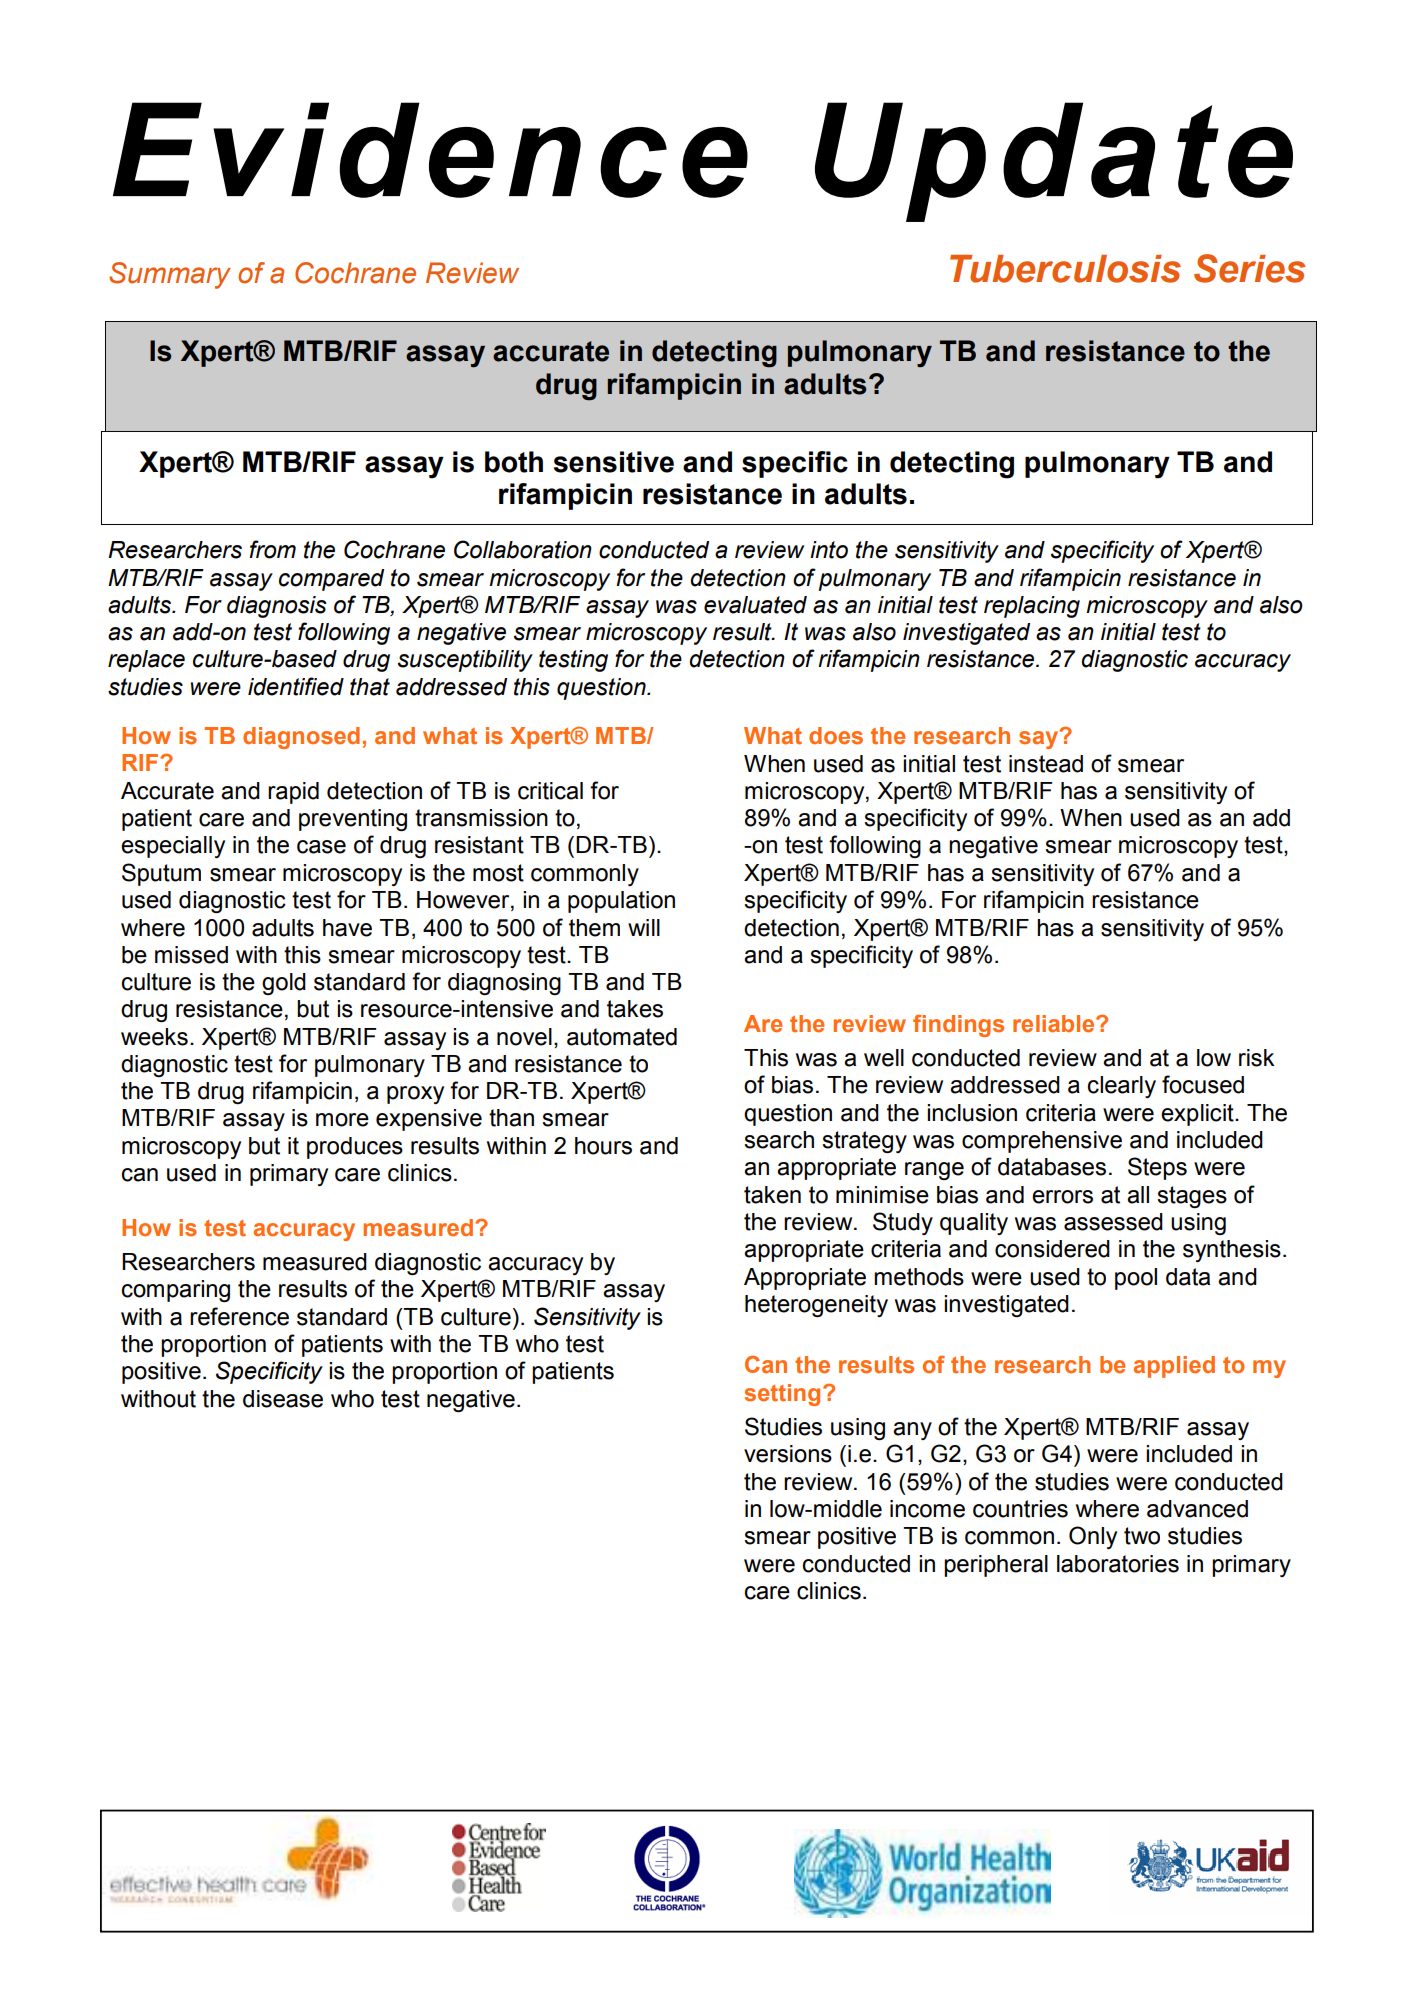 This image has height=1999, width=1414. What do you see at coordinates (1046, 764) in the image?
I see `instead` at bounding box center [1046, 764].
